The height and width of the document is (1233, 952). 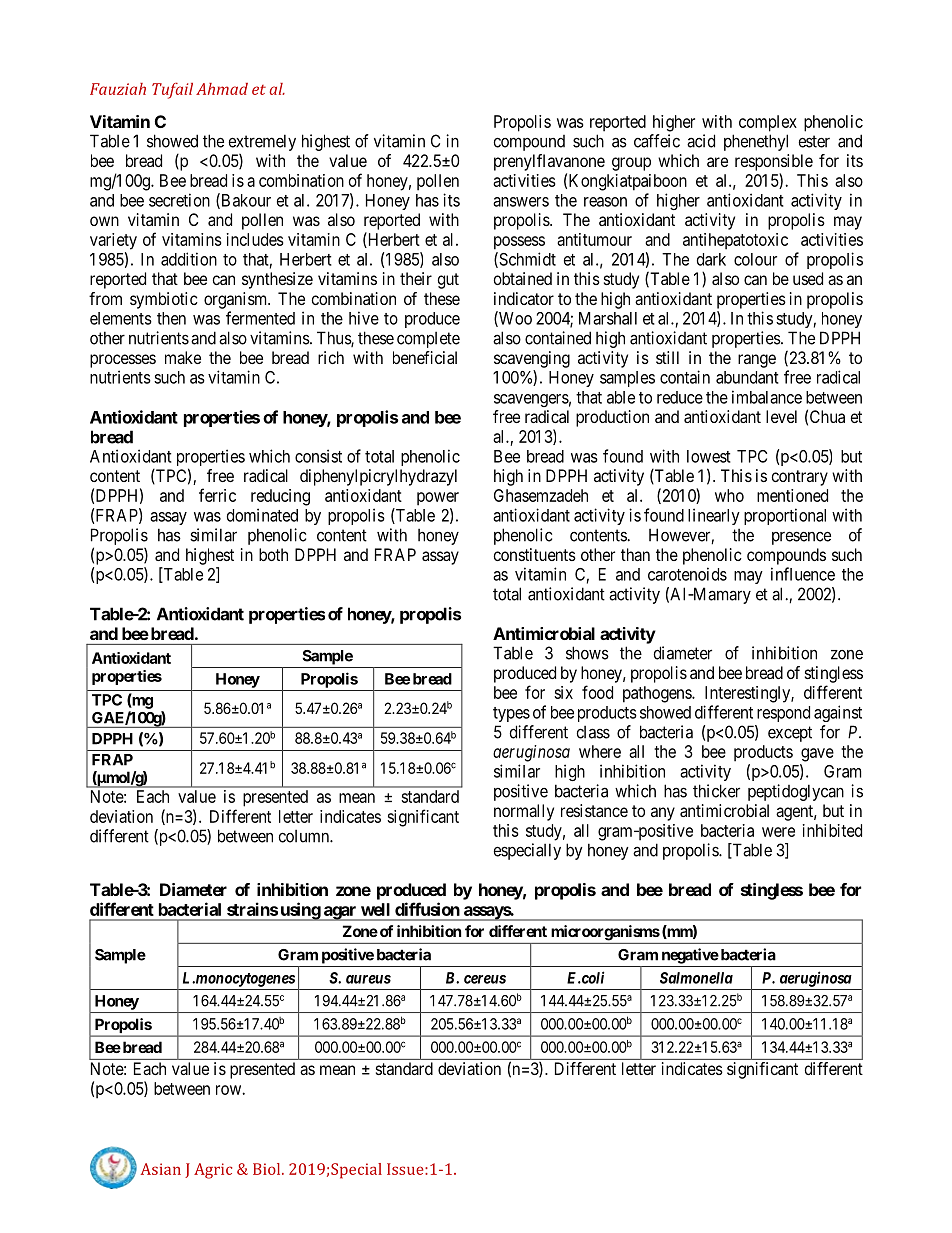 What do you see at coordinates (438, 499) in the document?
I see `power` at bounding box center [438, 499].
